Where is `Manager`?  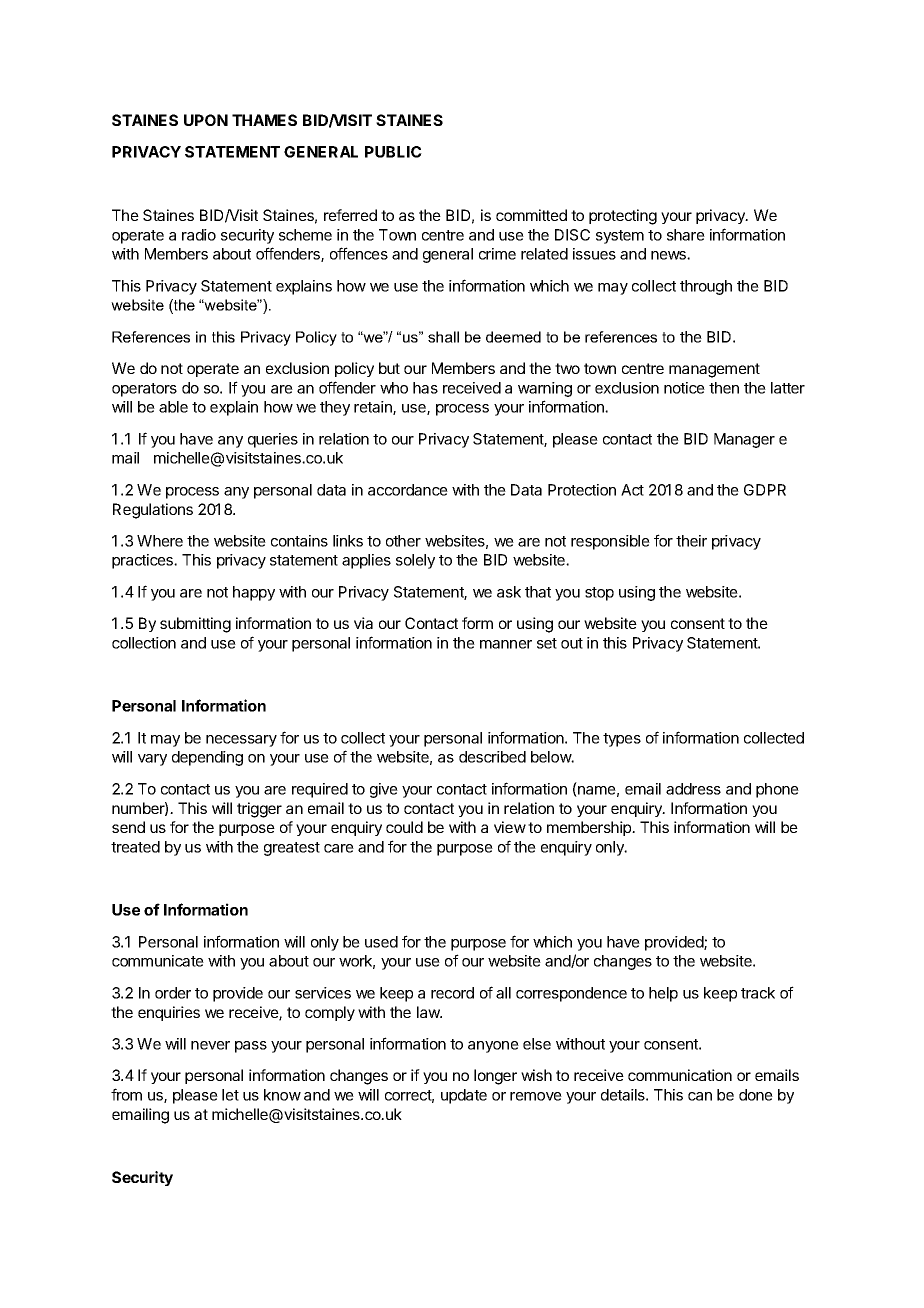 Manager is located at coordinates (744, 440).
